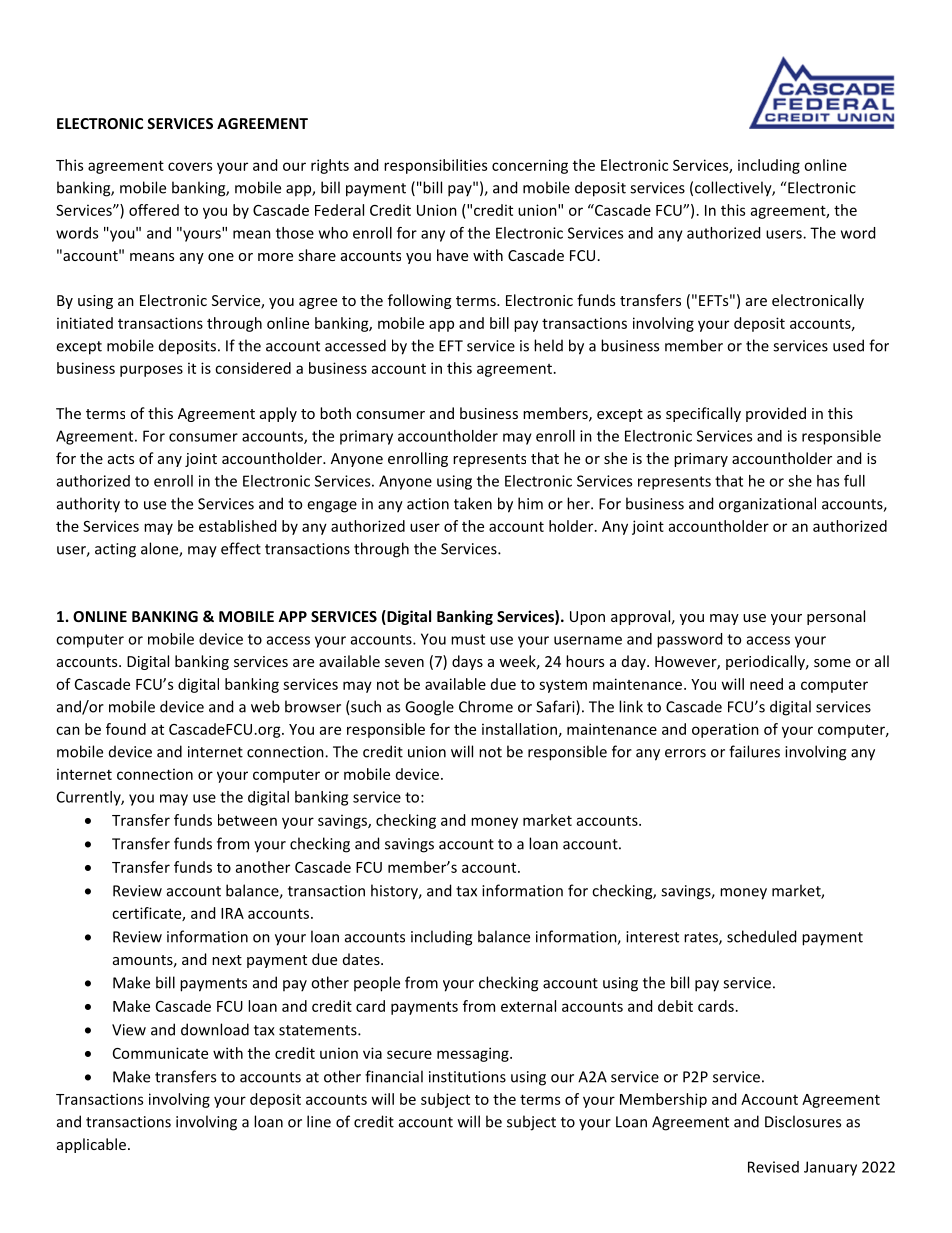  What do you see at coordinates (519, 729) in the screenshot?
I see `installation` at bounding box center [519, 729].
